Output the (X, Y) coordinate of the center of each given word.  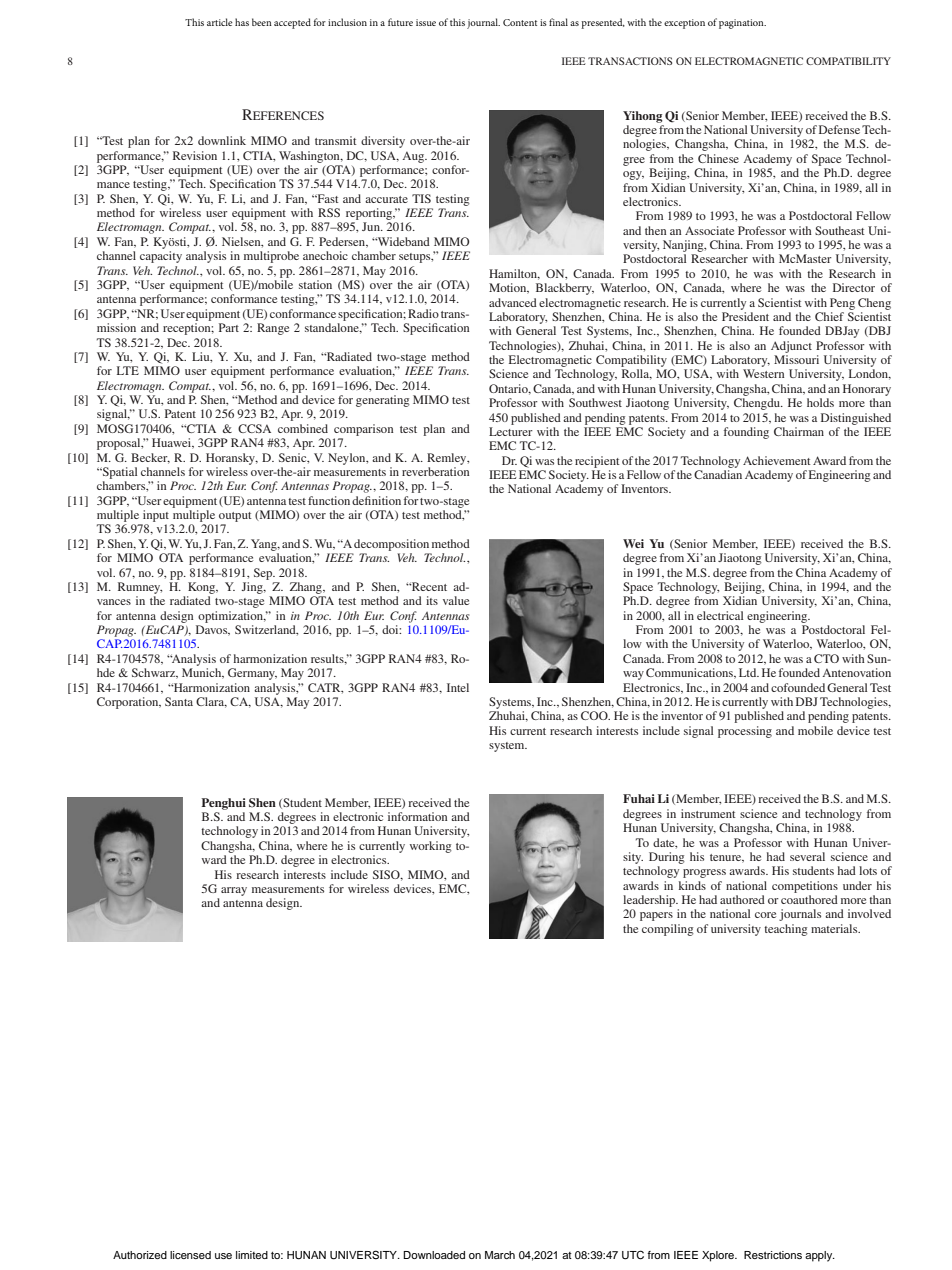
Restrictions (773, 1255)
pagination (742, 24)
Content (520, 22)
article (220, 22)
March (500, 1255)
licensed (190, 1255)
